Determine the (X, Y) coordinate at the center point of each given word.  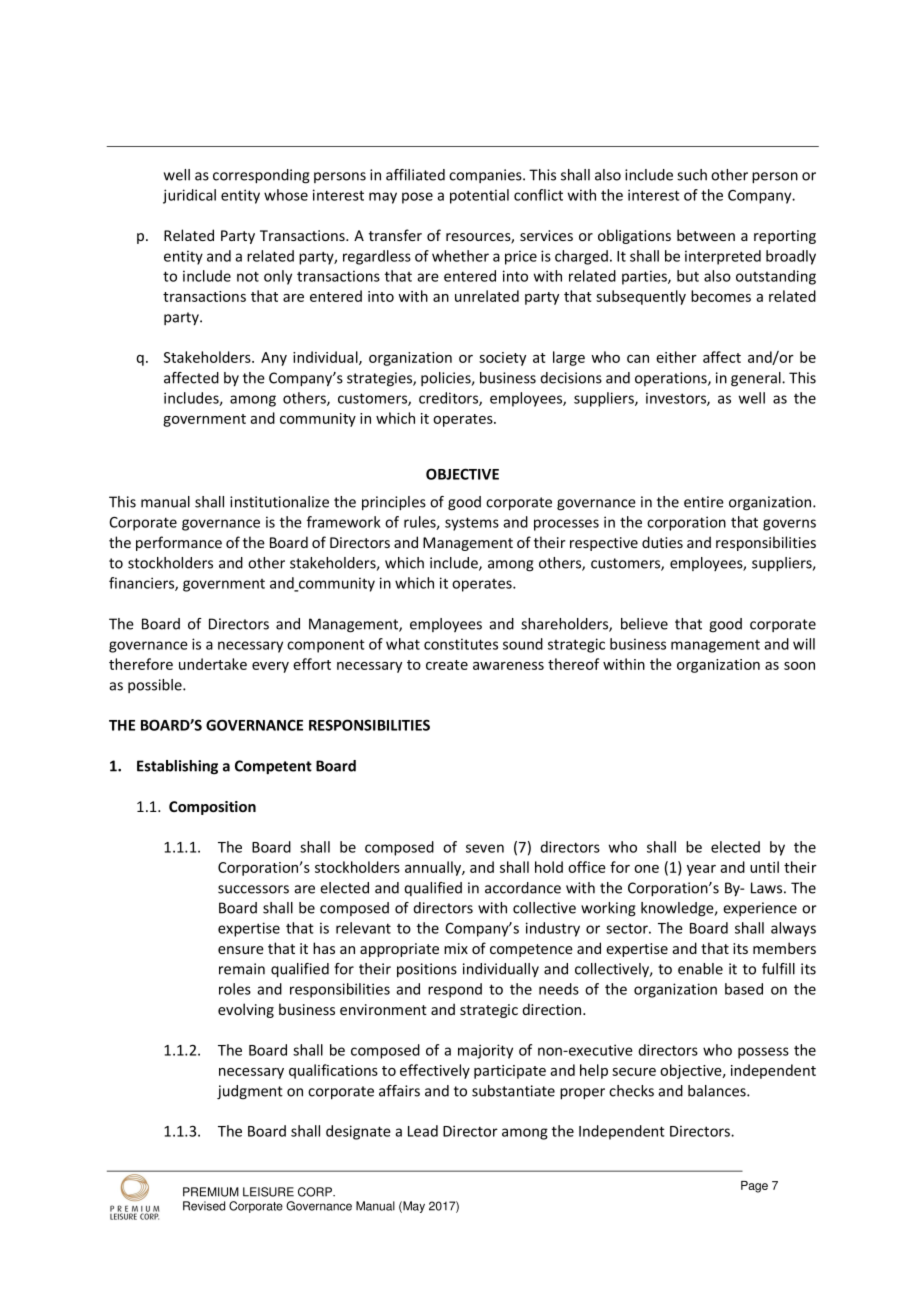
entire (704, 502)
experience (760, 909)
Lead (423, 1131)
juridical (189, 196)
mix (456, 948)
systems (472, 524)
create (447, 665)
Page (754, 1187)
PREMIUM (211, 1192)
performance (179, 543)
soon (799, 666)
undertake (213, 664)
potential (479, 196)
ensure (241, 950)
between (706, 235)
